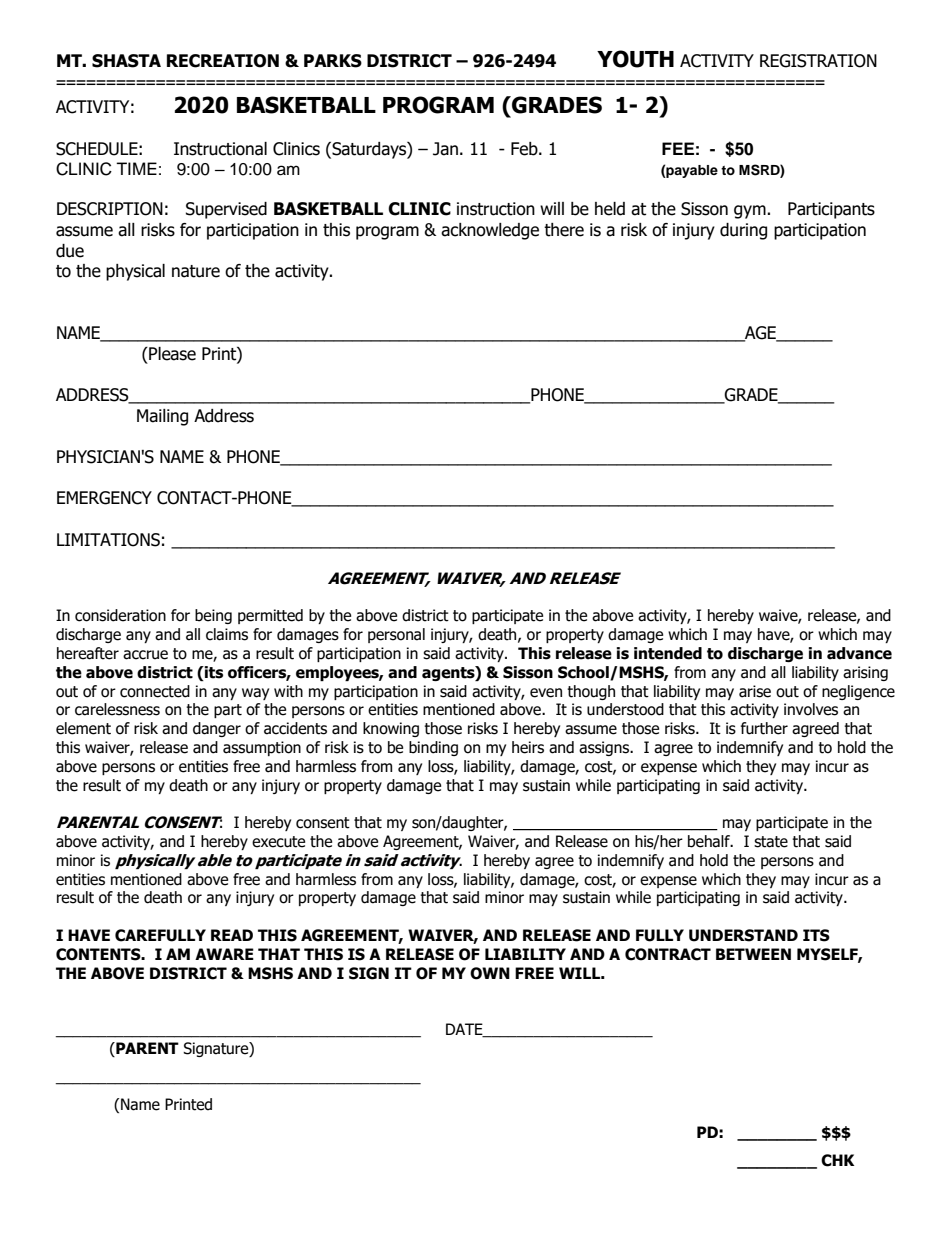 The width and height of the page is (952, 1233). What do you see at coordinates (818, 61) in the page?
I see `REGISTRATION` at bounding box center [818, 61].
